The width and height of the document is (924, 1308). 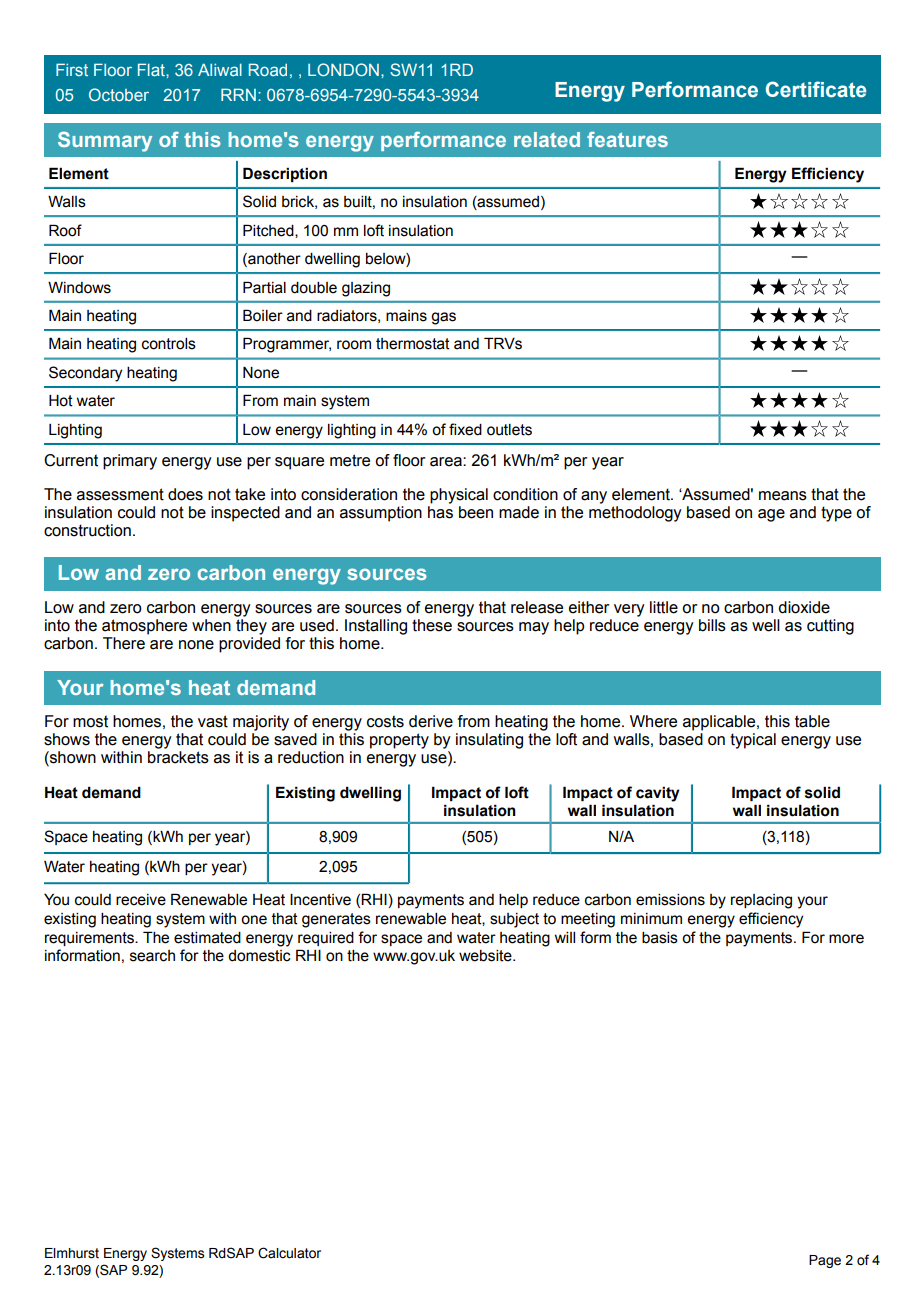 What do you see at coordinates (465, 429) in the document?
I see `fixed` at bounding box center [465, 429].
